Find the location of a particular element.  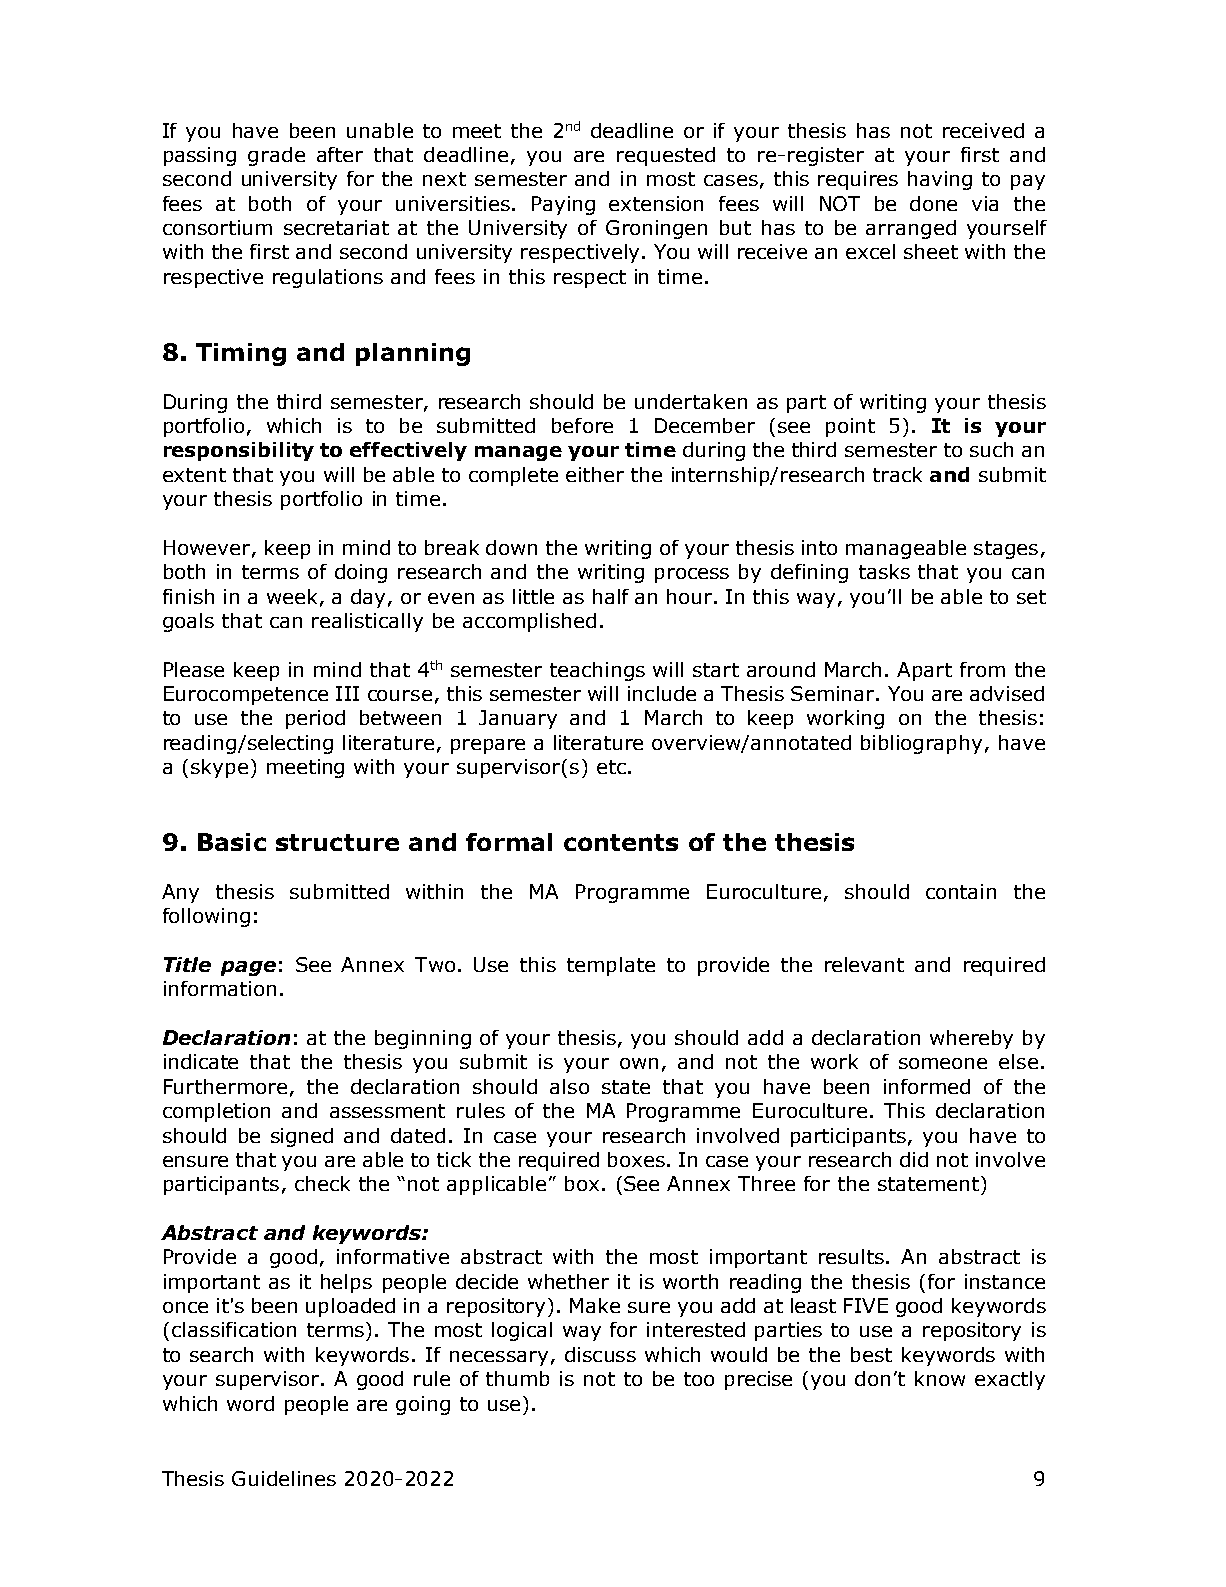

grade is located at coordinates (276, 156).
